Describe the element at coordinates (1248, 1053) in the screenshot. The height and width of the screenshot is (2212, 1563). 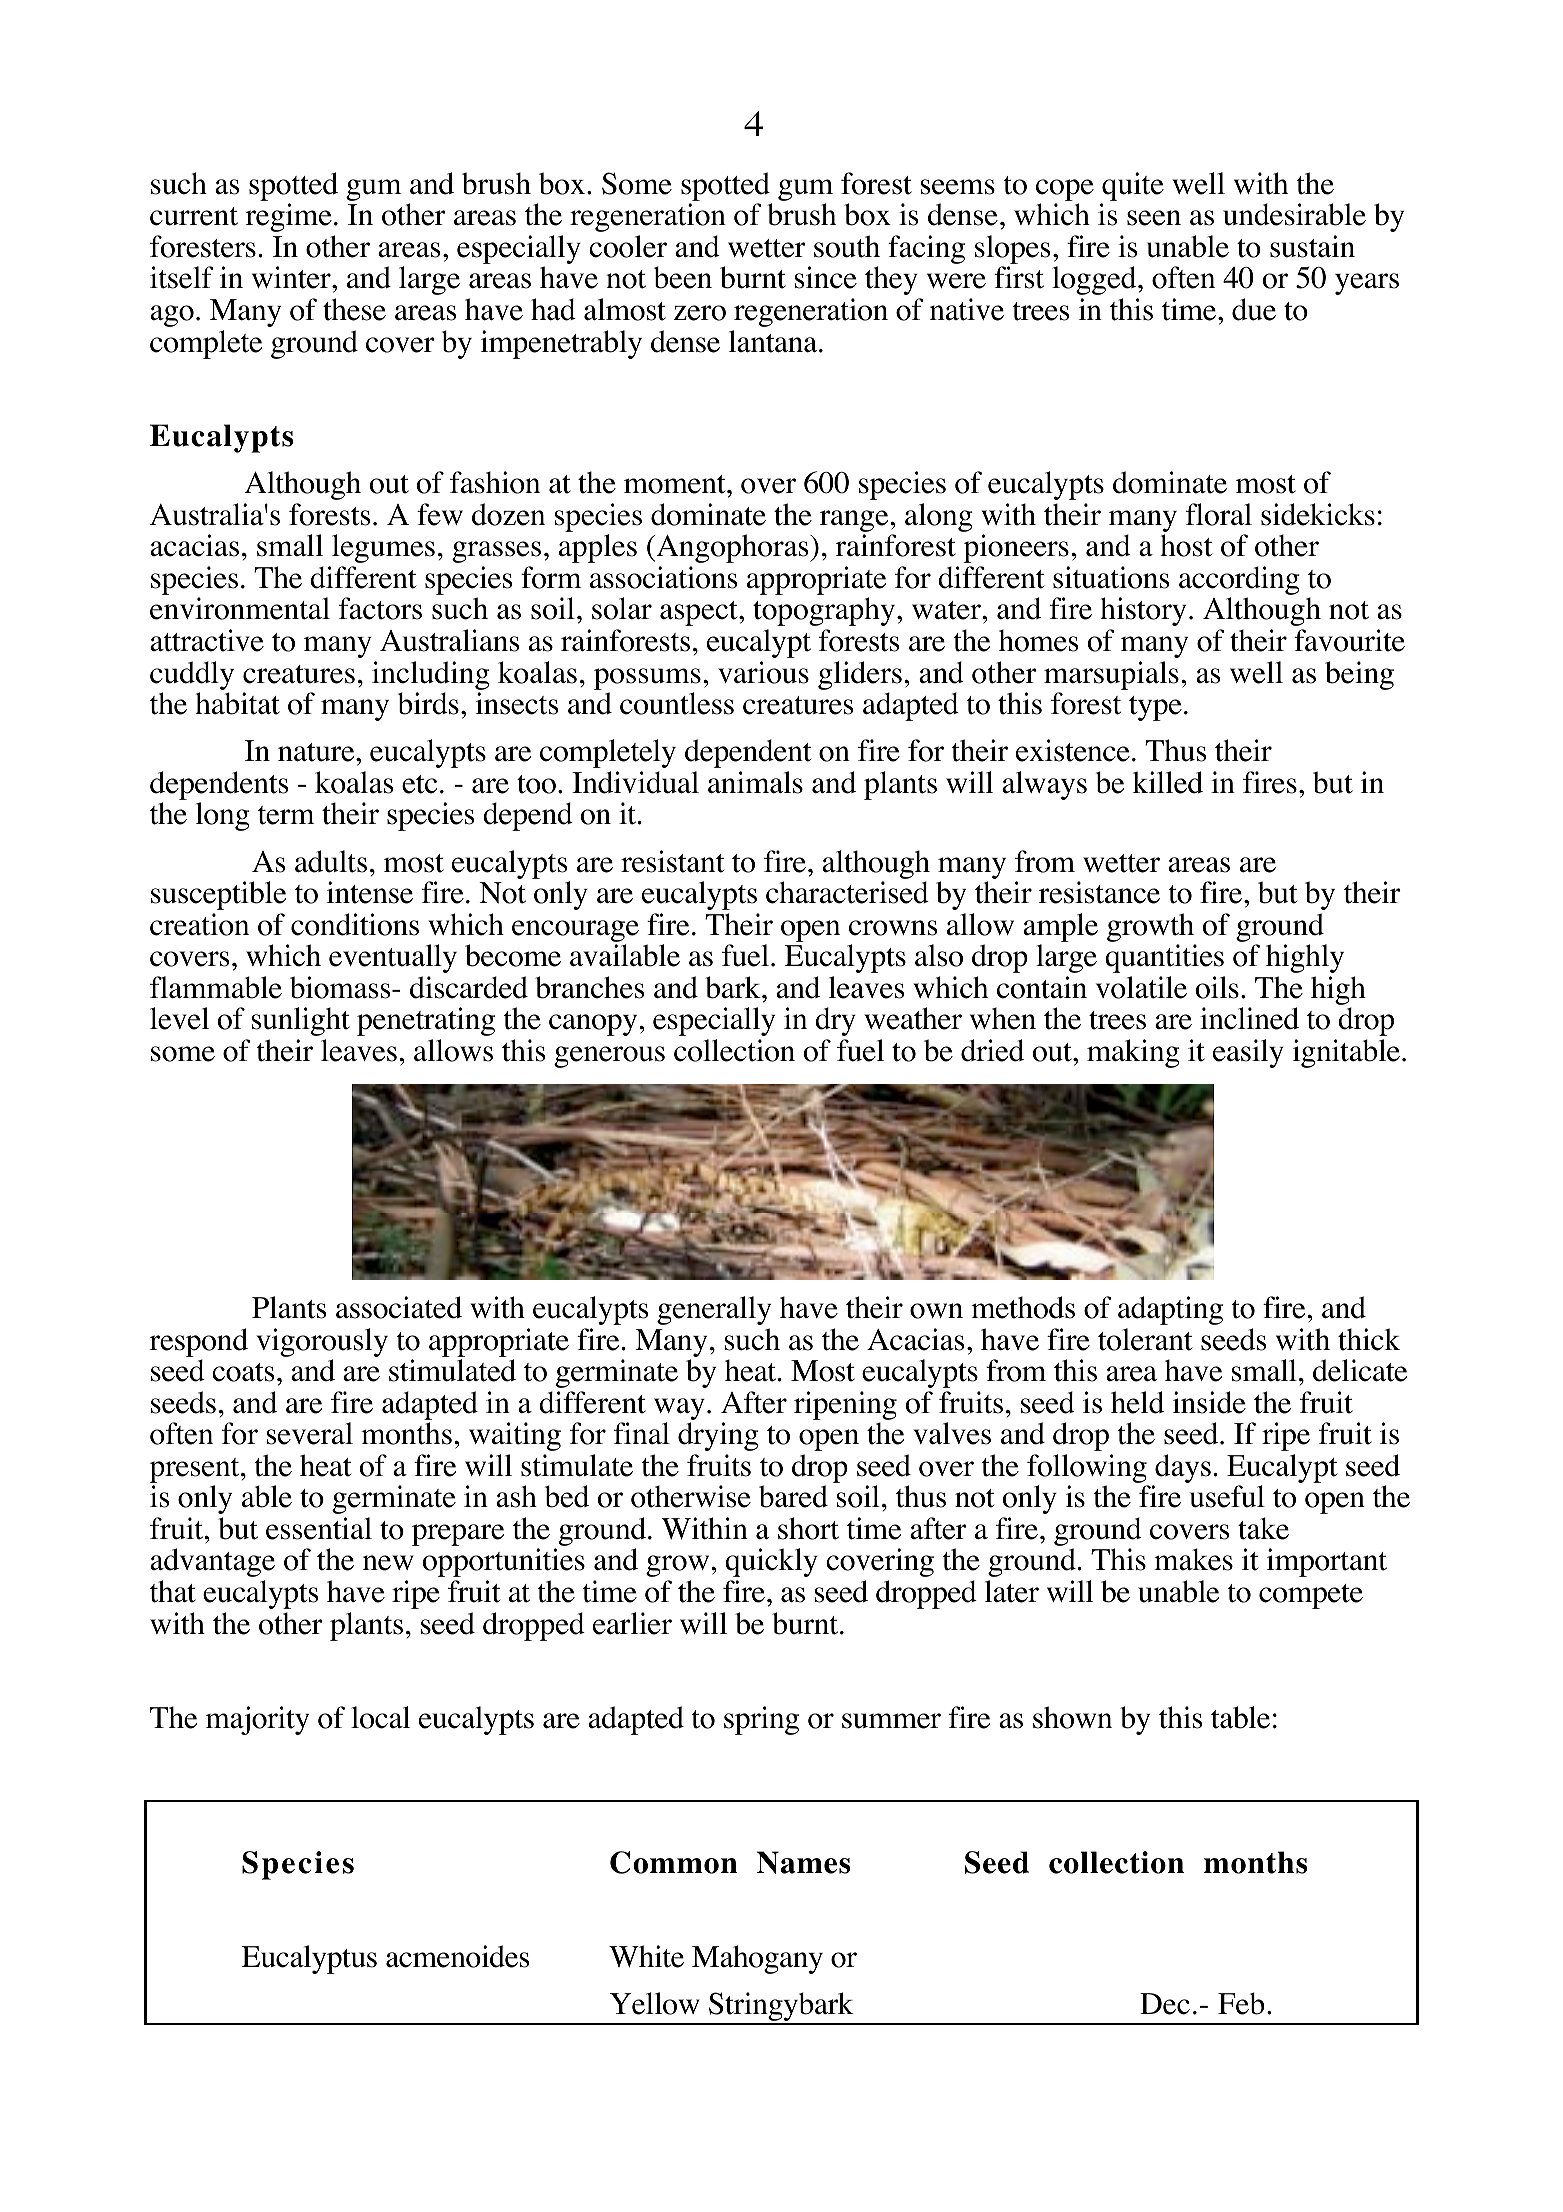
I see `easily` at that location.
